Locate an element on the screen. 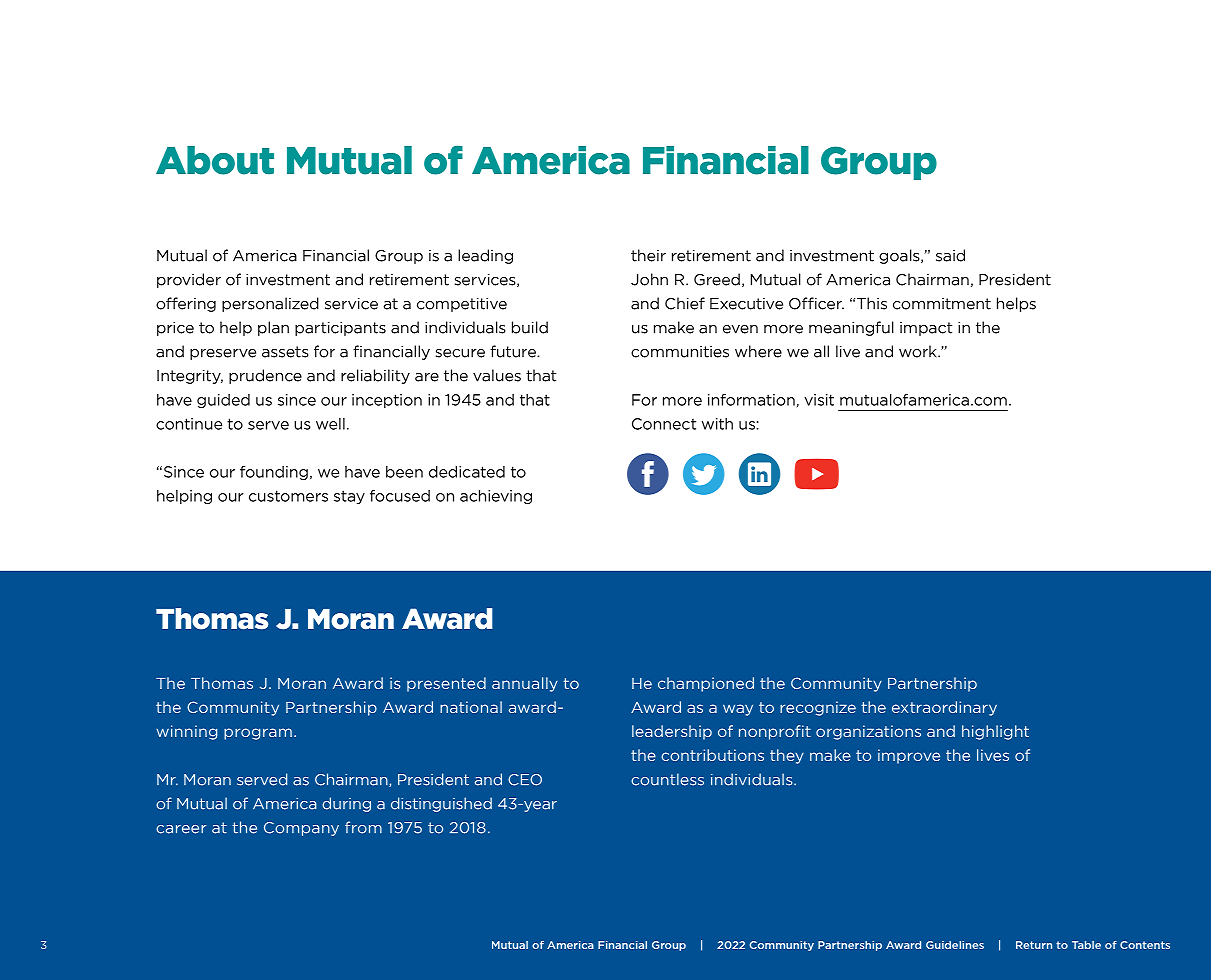  communities is located at coordinates (680, 352).
